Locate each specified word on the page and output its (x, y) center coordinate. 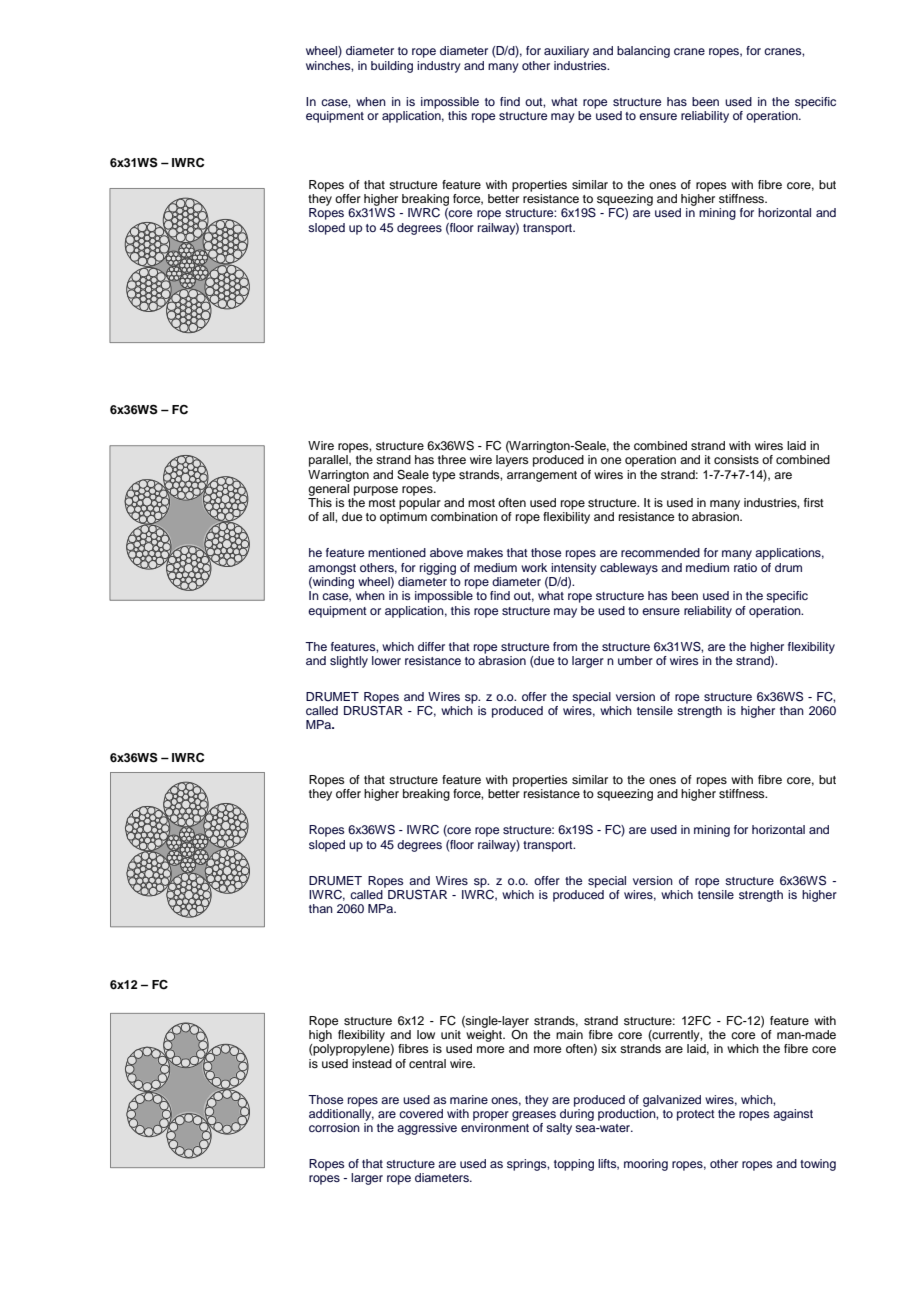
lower (386, 660)
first (814, 502)
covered (421, 1113)
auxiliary (566, 52)
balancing (643, 52)
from (565, 646)
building (392, 67)
